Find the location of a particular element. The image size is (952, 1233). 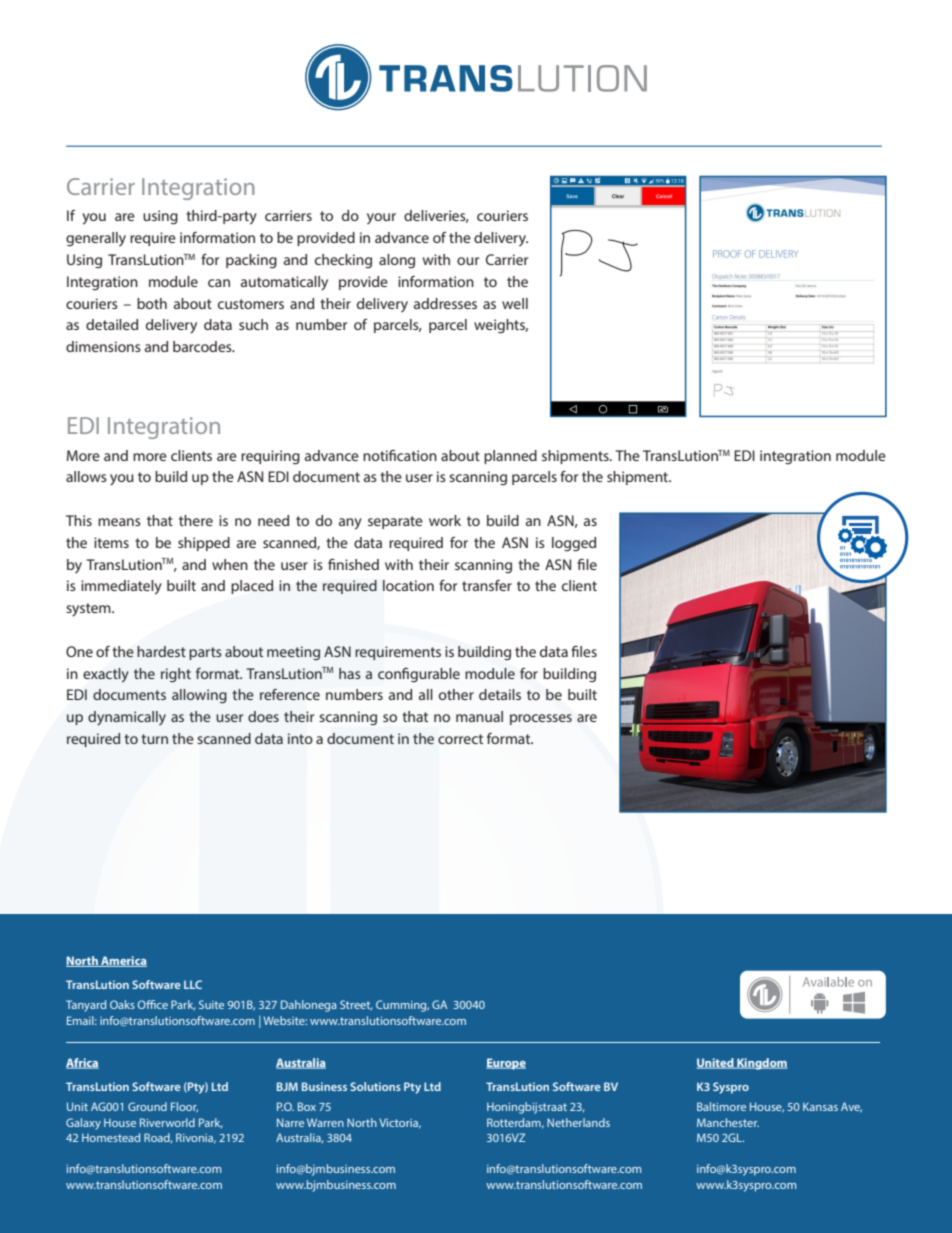

Floor is located at coordinates (184, 1107).
